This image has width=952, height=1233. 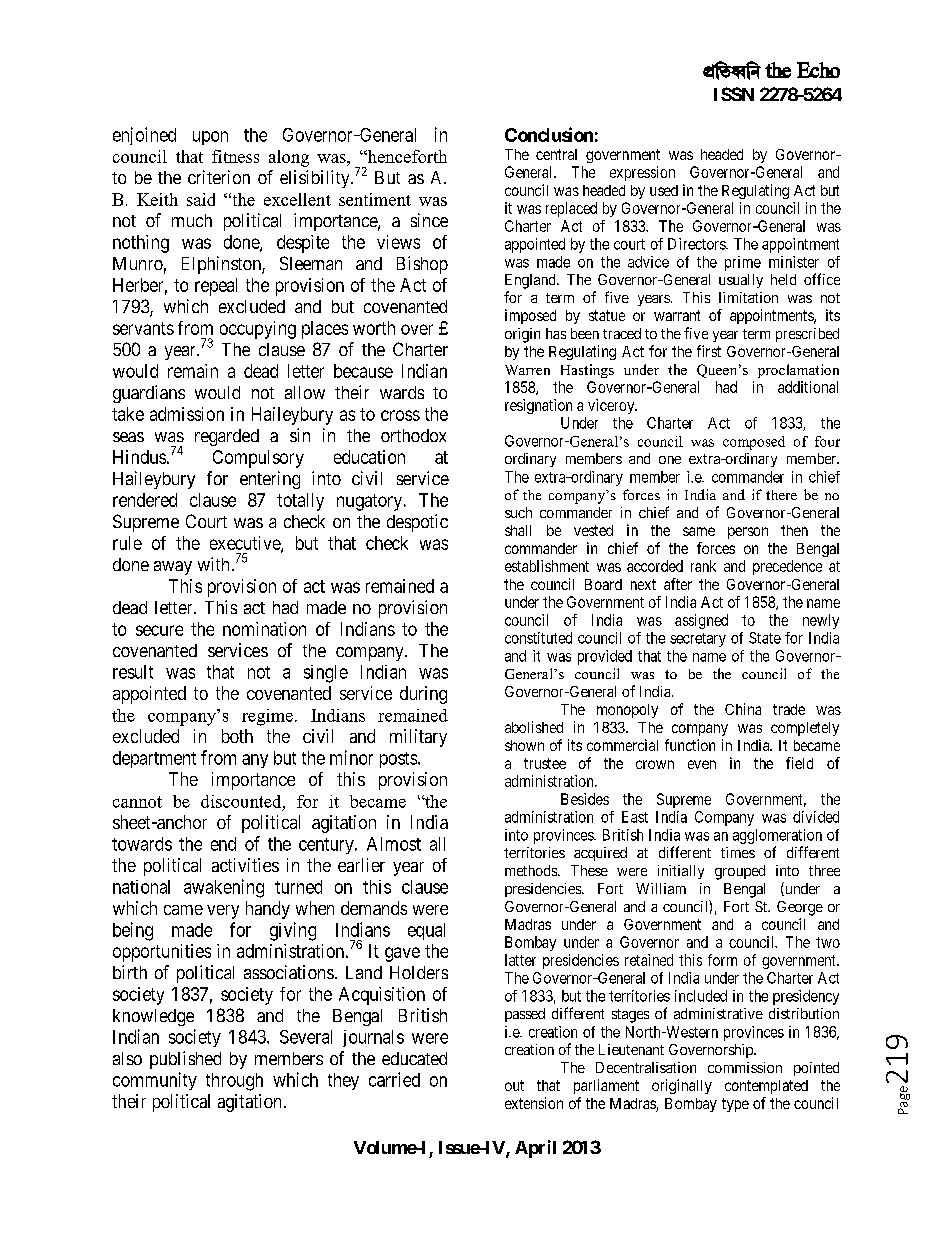 What do you see at coordinates (754, 443) in the image?
I see `composed` at bounding box center [754, 443].
